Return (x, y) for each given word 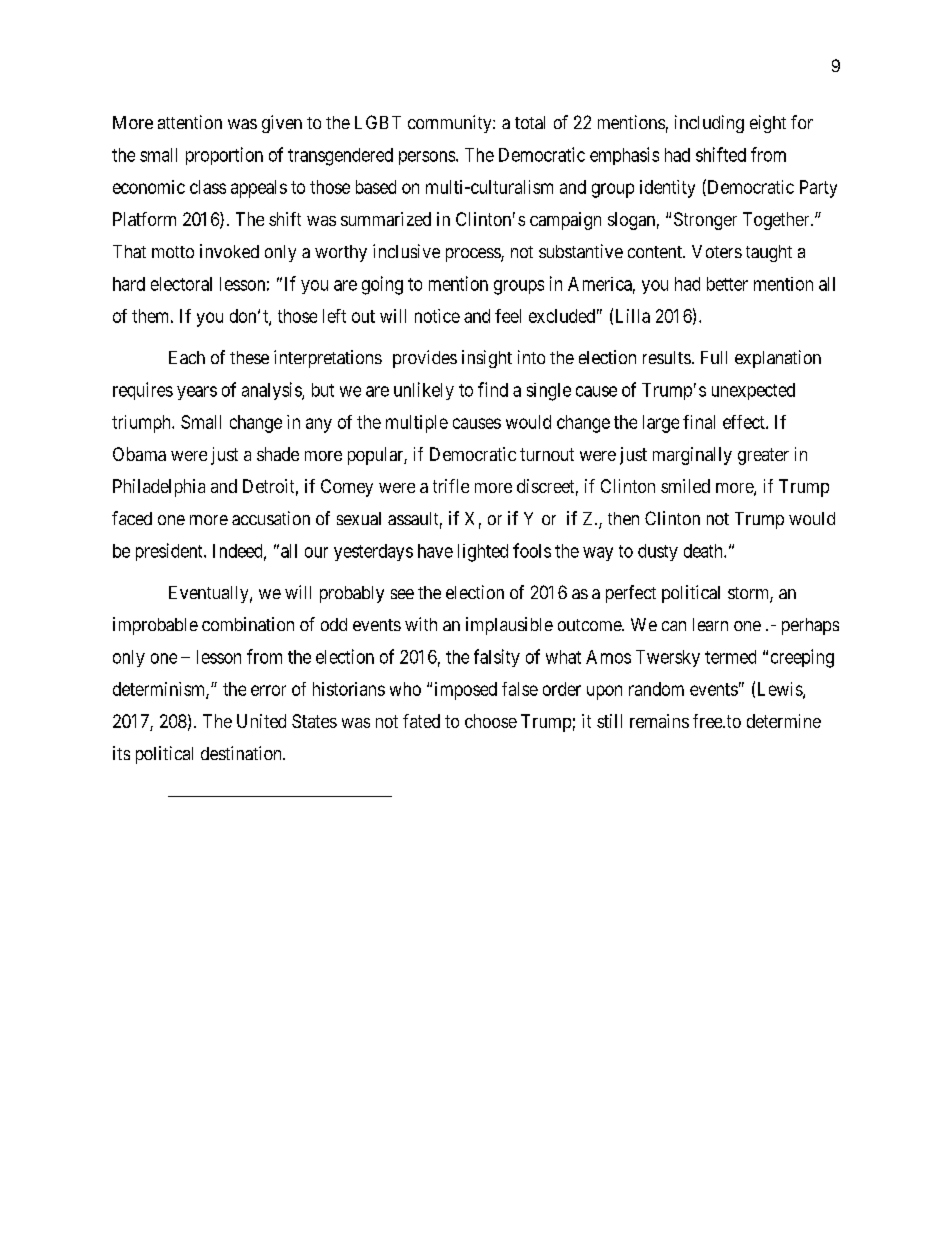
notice (437, 316)
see (402, 594)
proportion (224, 156)
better (727, 284)
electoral (181, 284)
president (170, 552)
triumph (142, 424)
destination (242, 753)
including (709, 124)
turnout (547, 454)
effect (745, 422)
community (451, 124)
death (704, 551)
